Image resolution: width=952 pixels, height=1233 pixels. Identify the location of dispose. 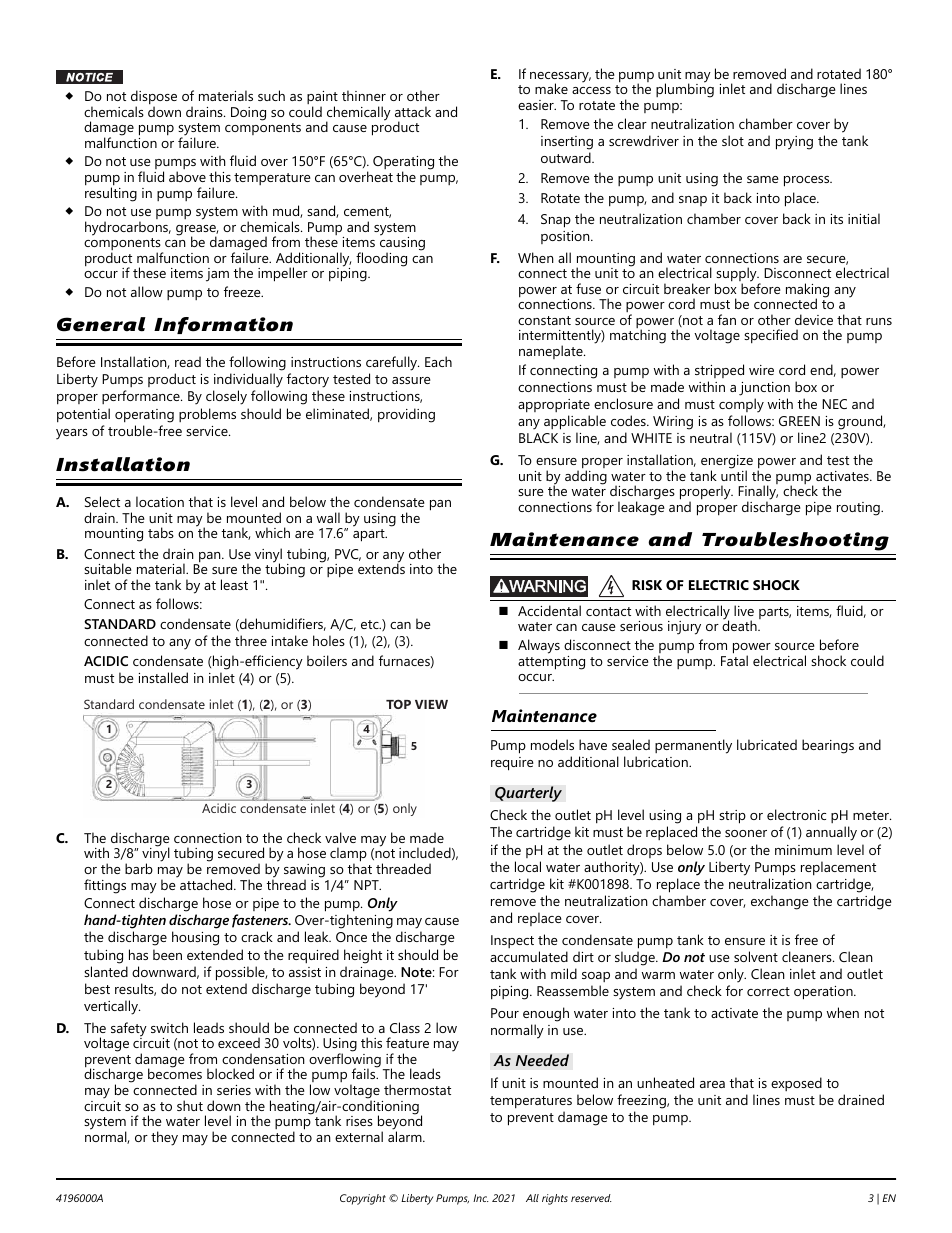
(154, 98).
